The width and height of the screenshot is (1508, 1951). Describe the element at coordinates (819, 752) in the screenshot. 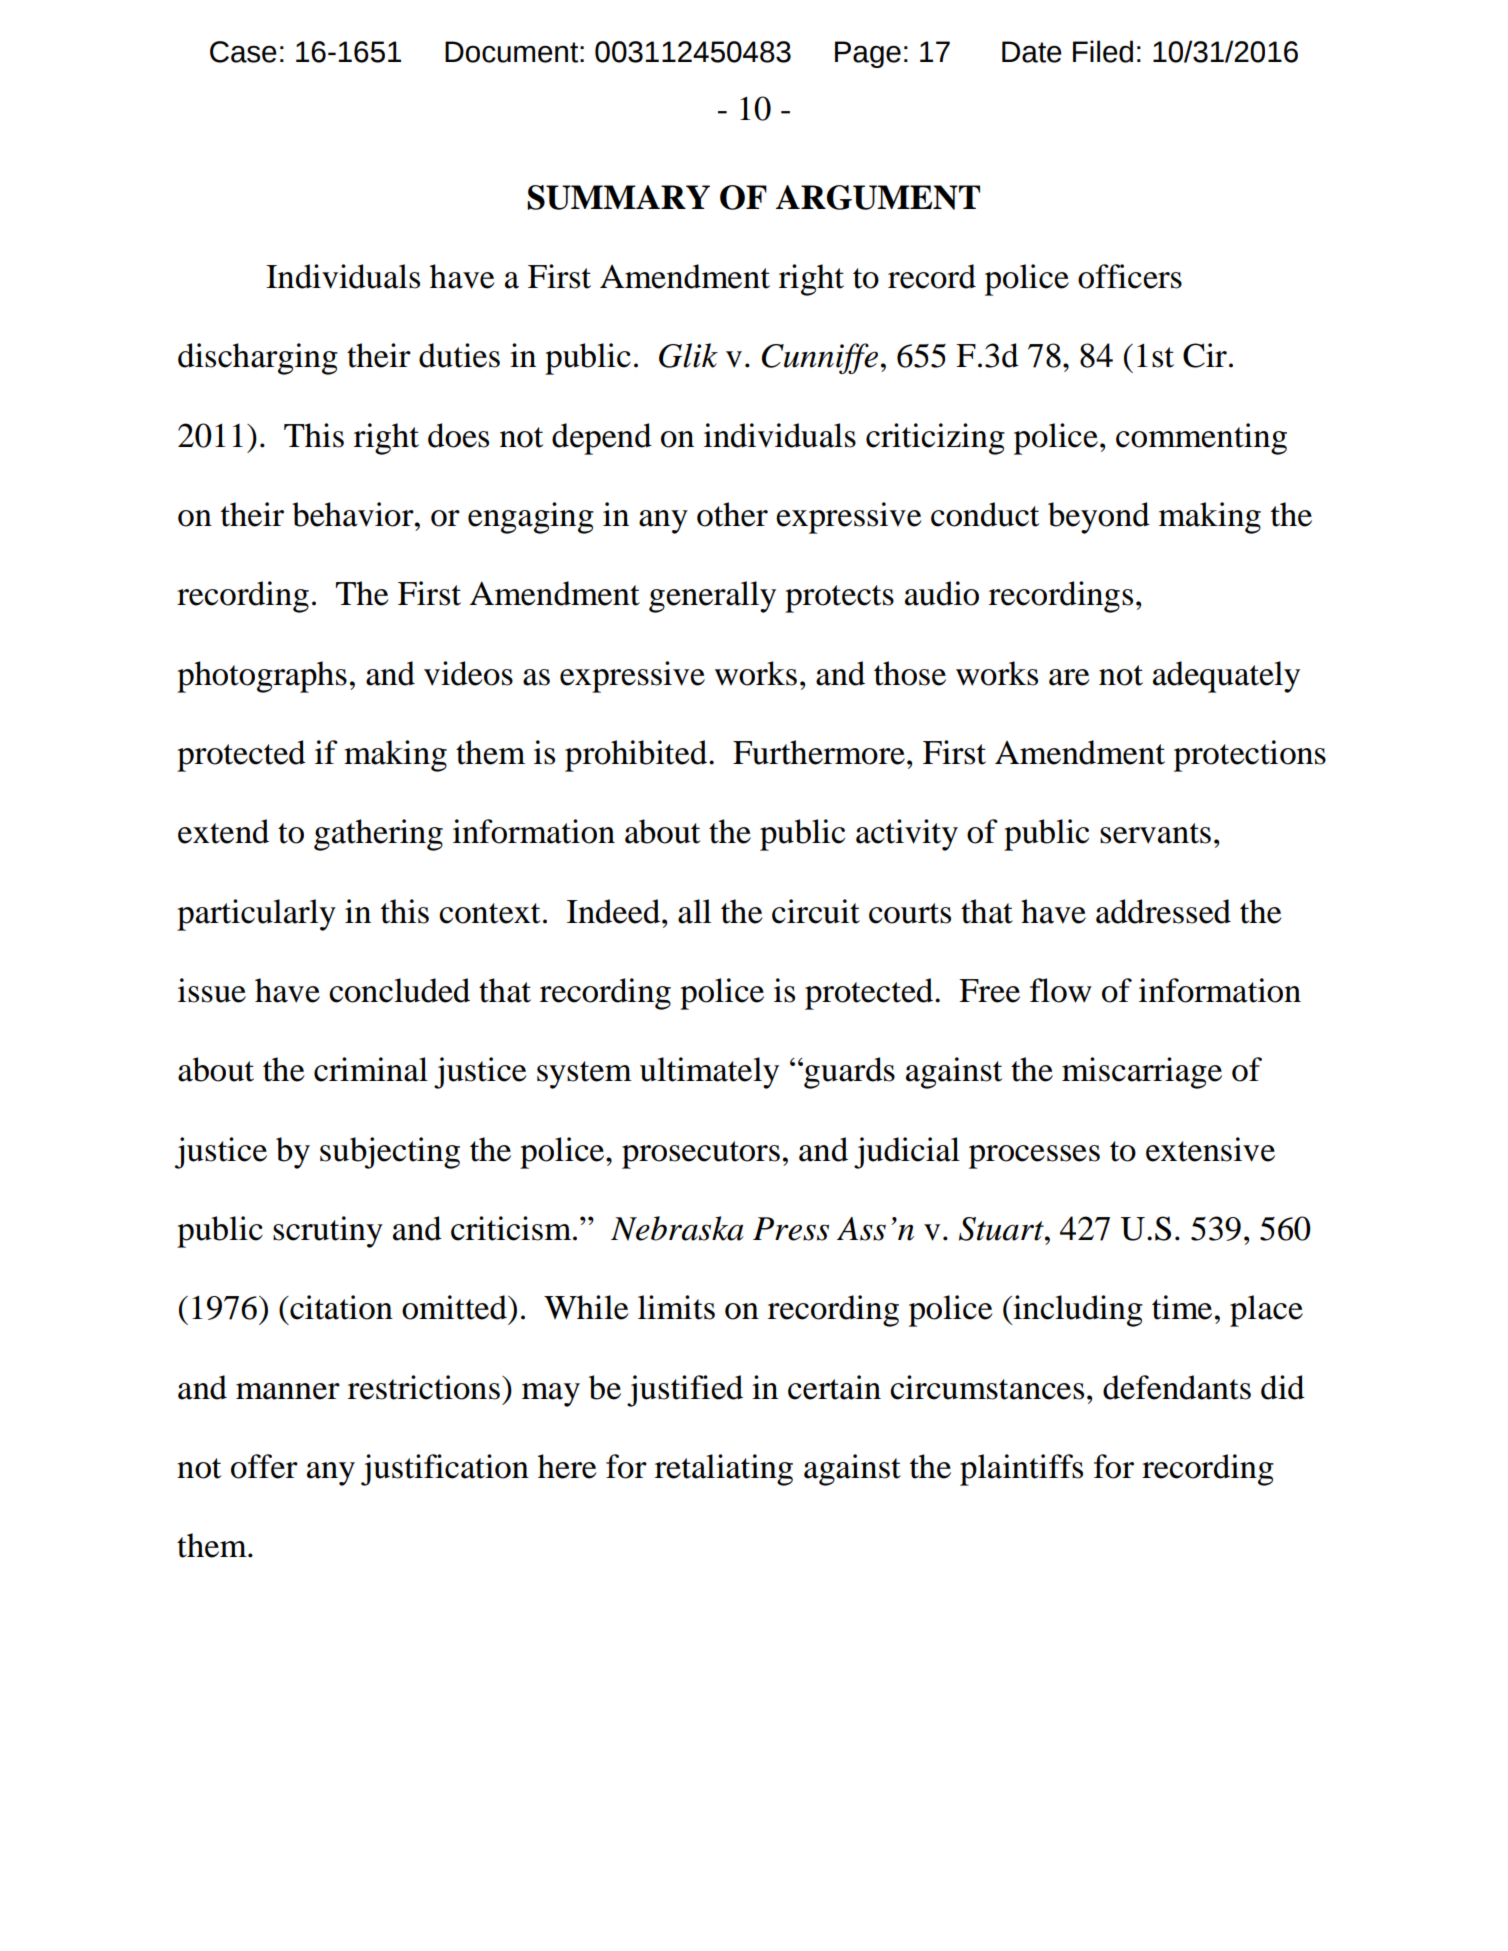

I see `Furthermore` at that location.
